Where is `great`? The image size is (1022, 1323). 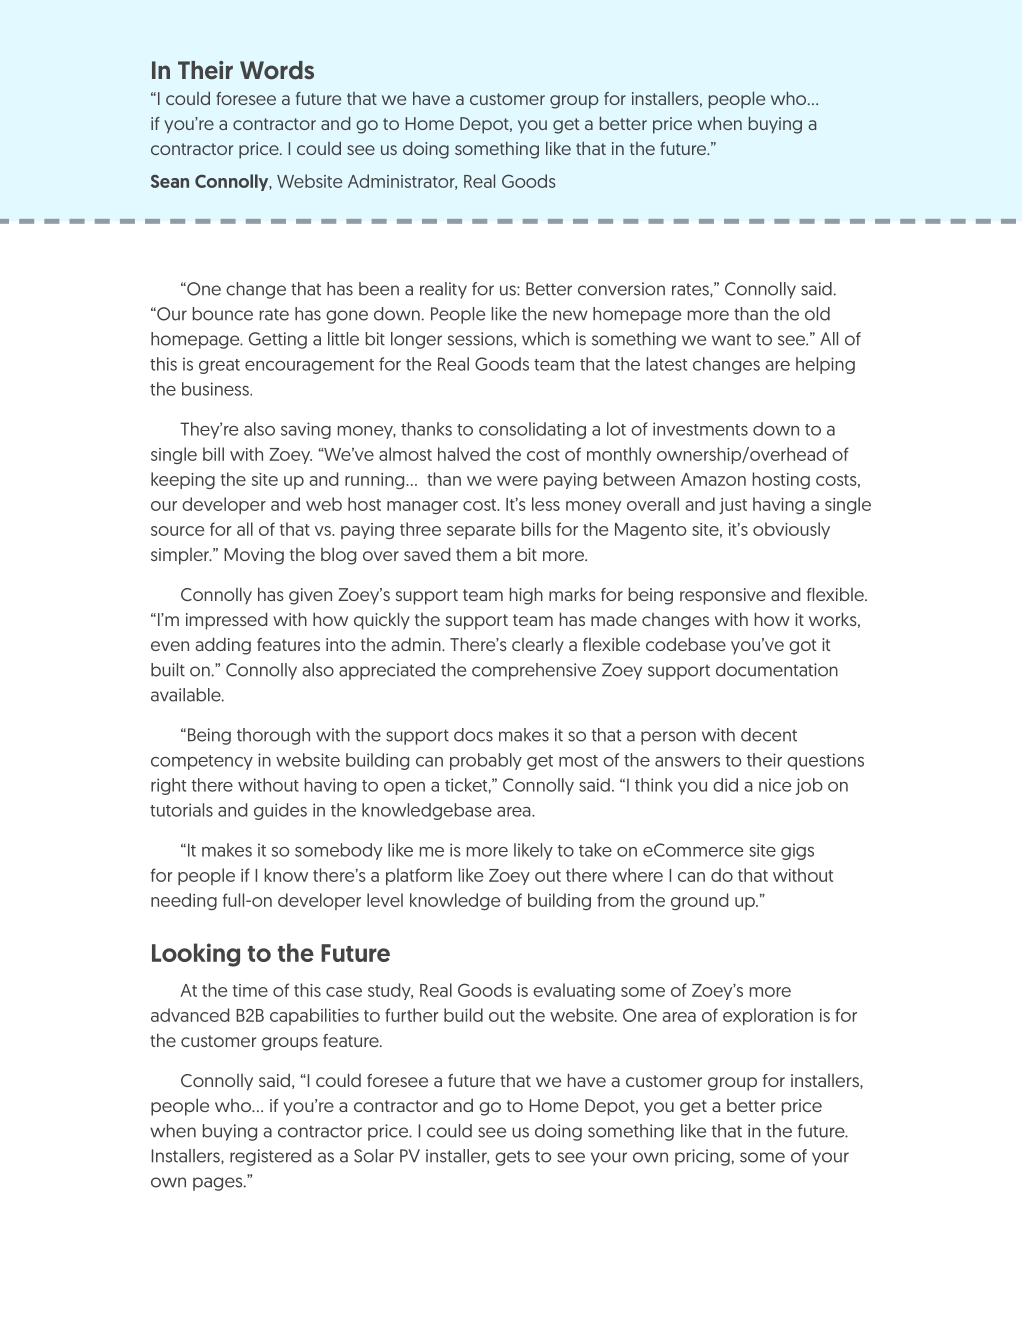 great is located at coordinates (219, 366).
